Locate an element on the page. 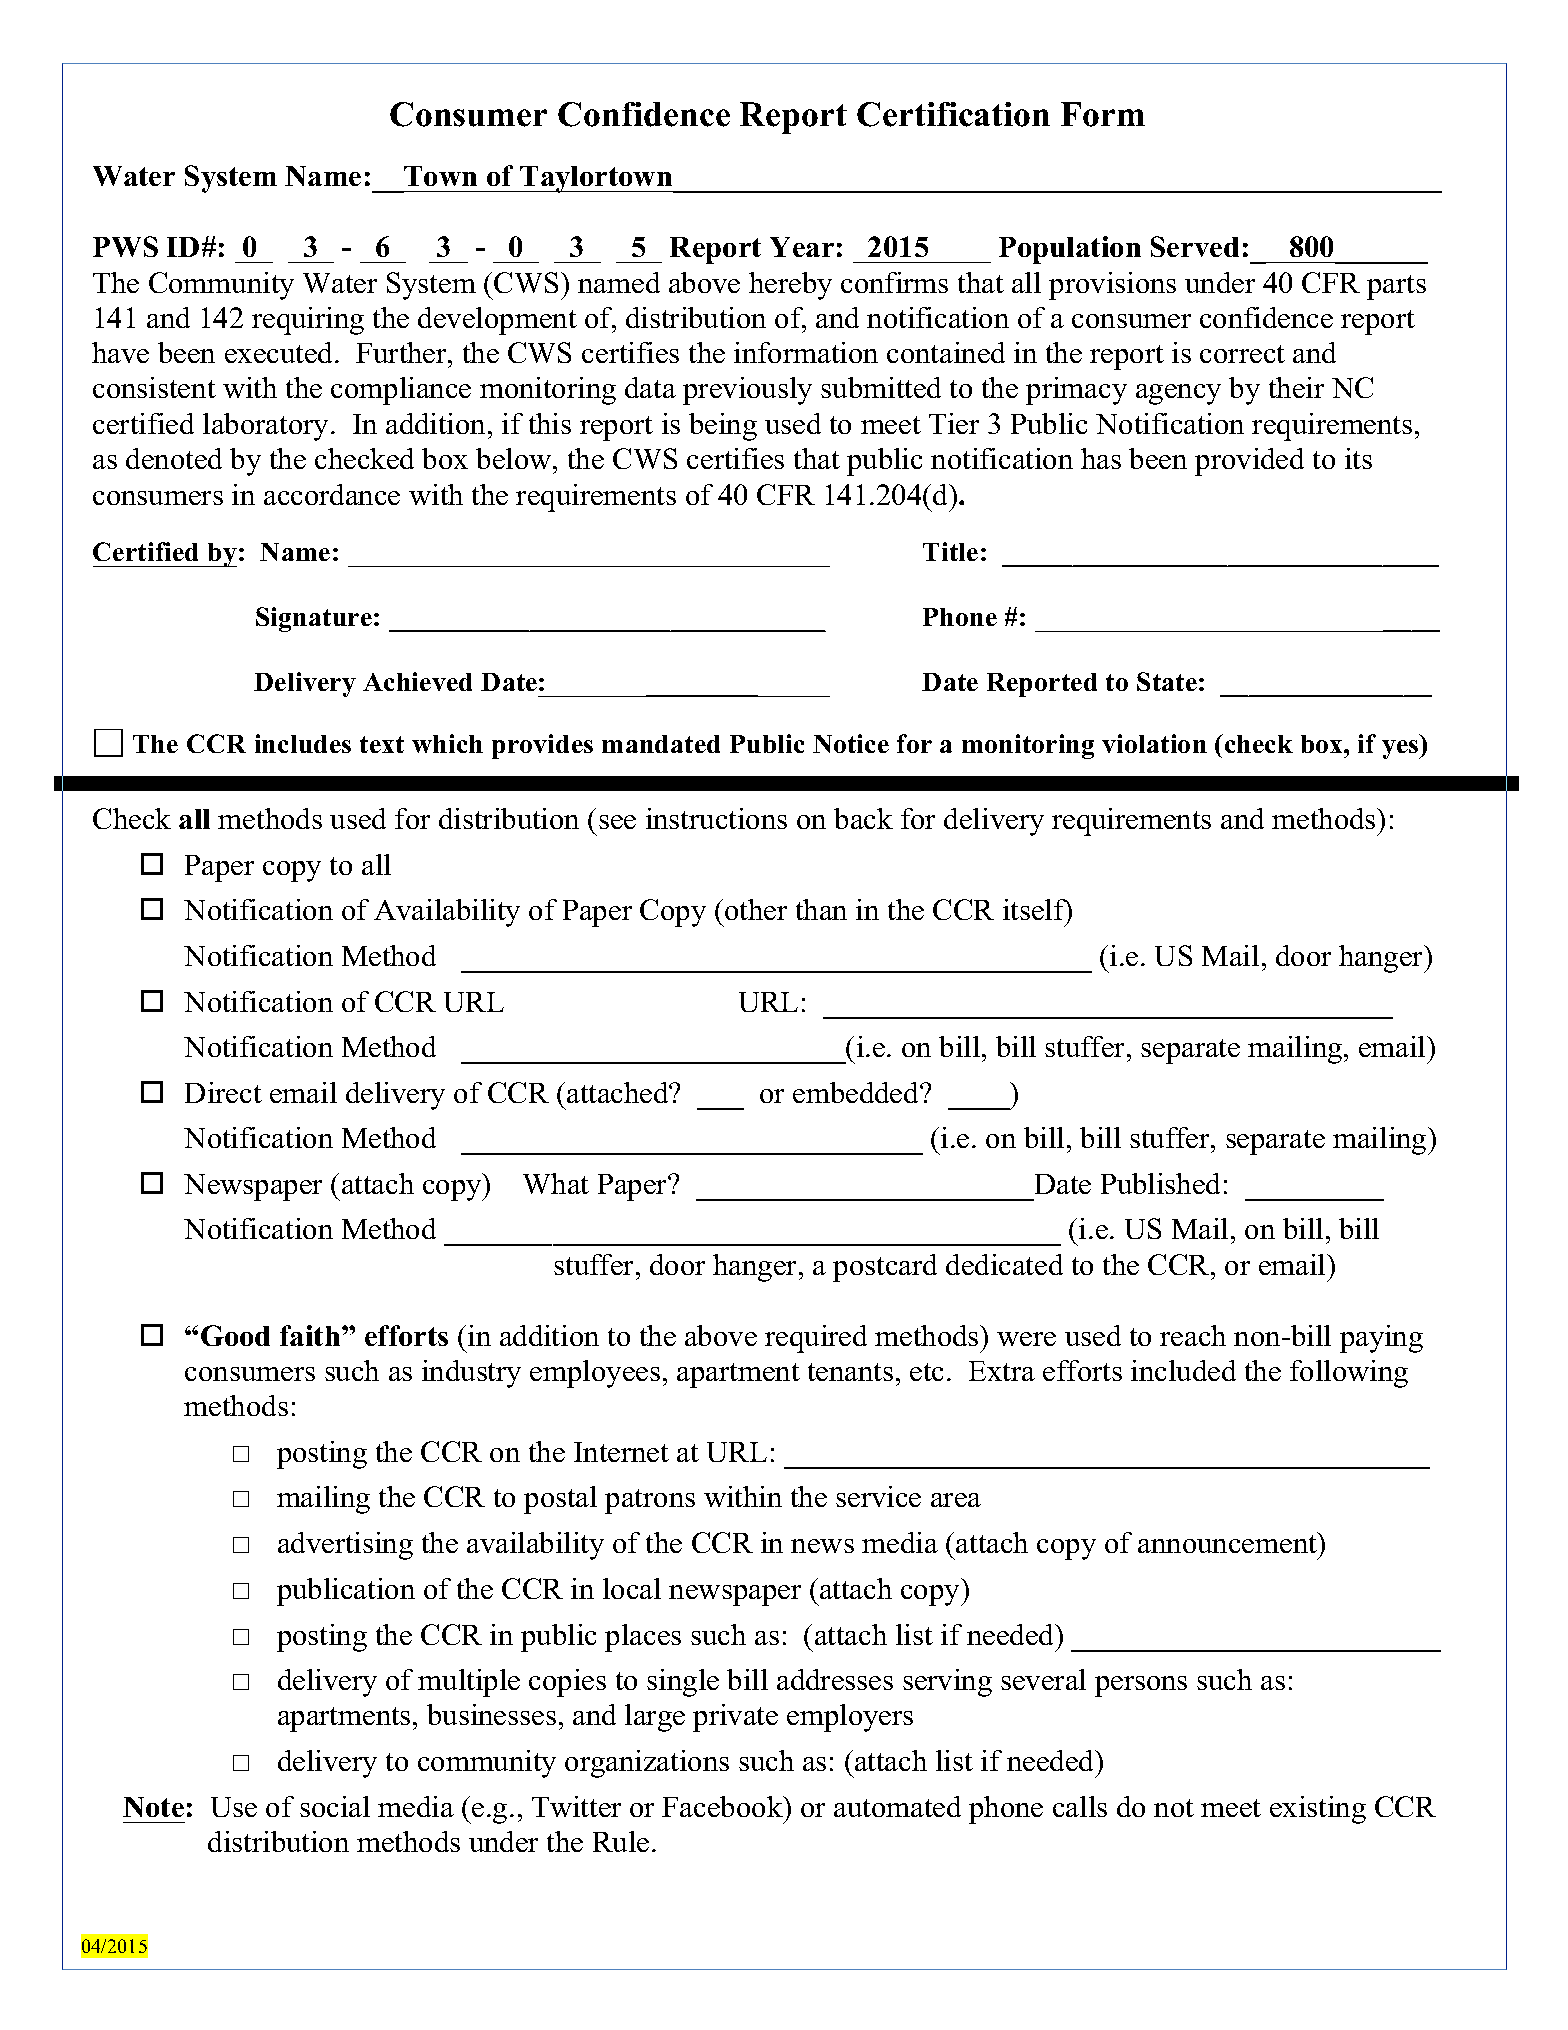  Notice is located at coordinates (851, 743).
